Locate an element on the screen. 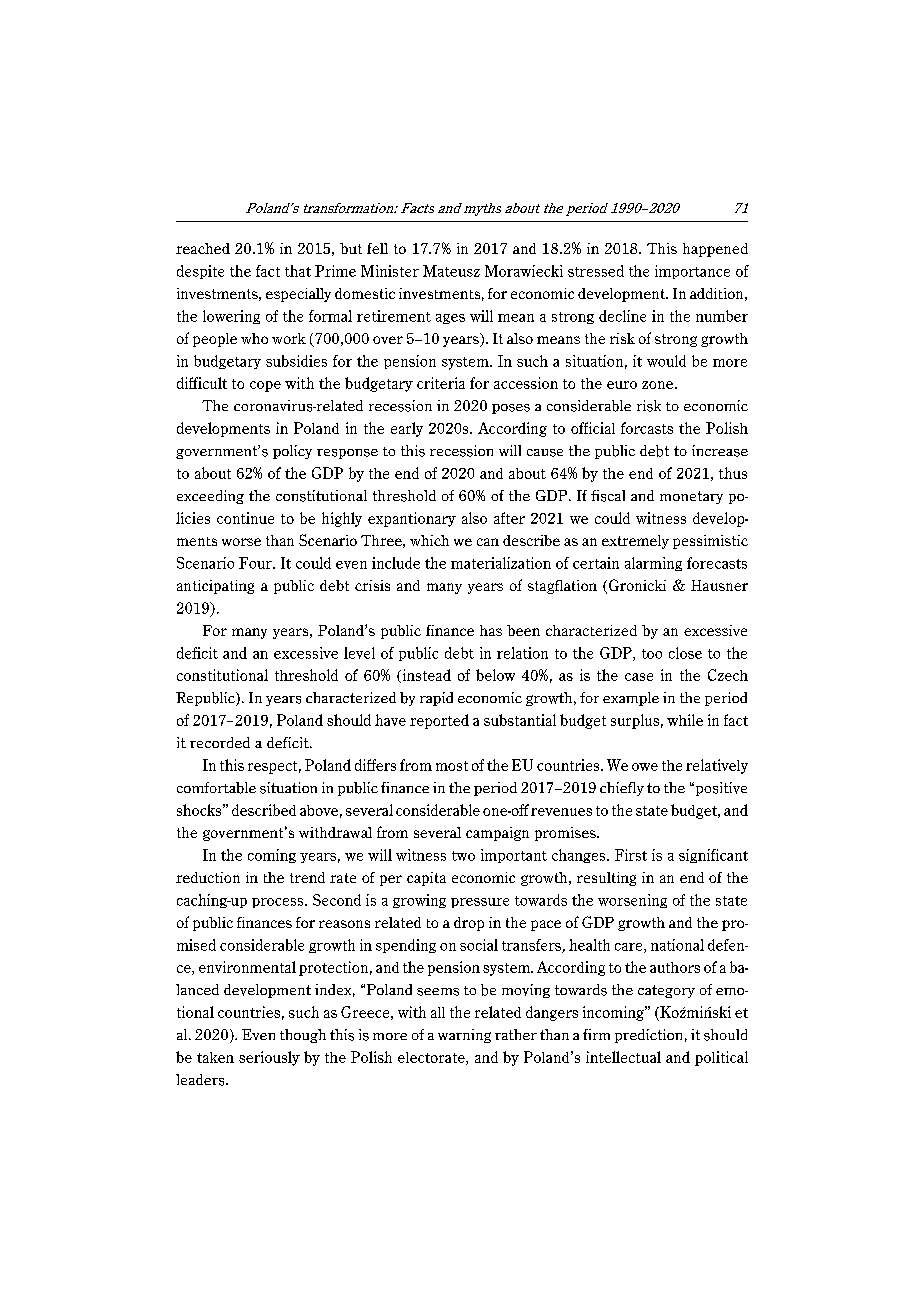 Image resolution: width=924 pixels, height=1308 pixels. too is located at coordinates (652, 654).
